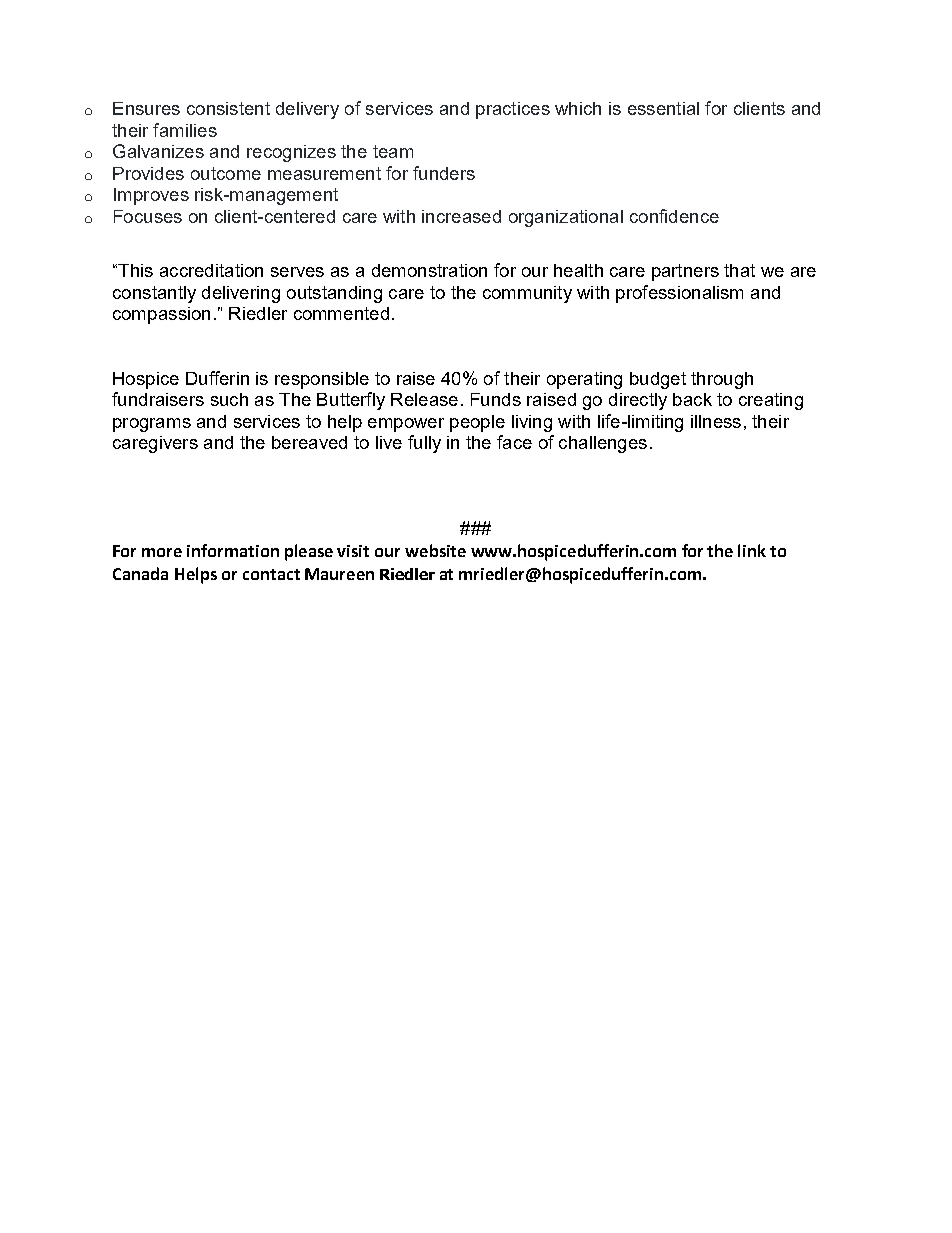 This image has width=952, height=1233. Describe the element at coordinates (341, 313) in the image. I see `commented` at that location.
